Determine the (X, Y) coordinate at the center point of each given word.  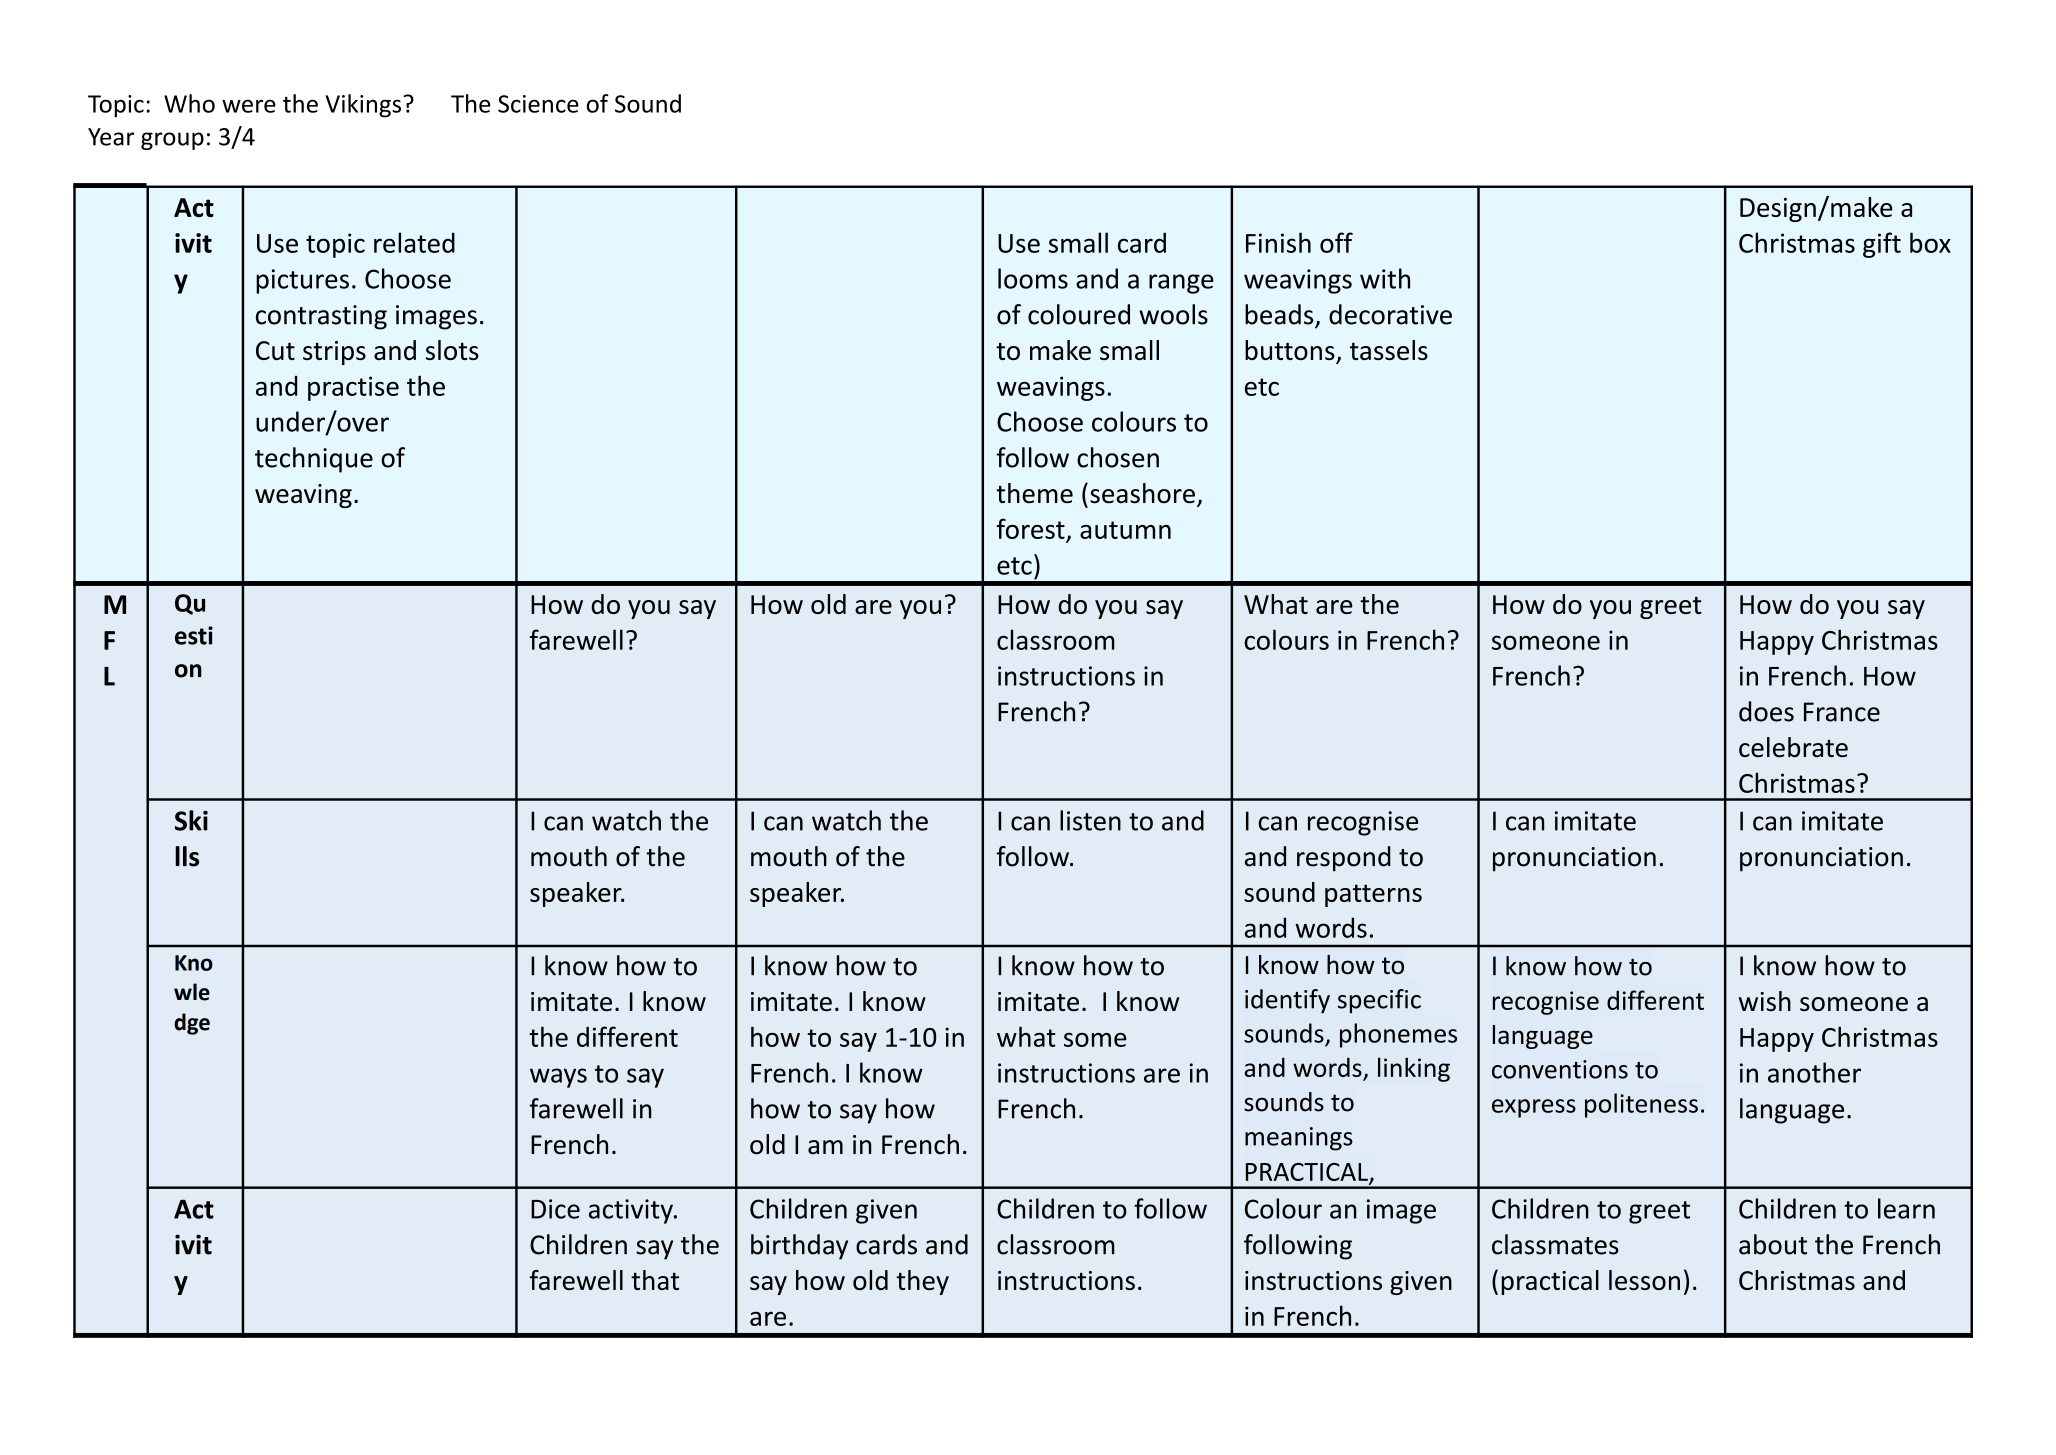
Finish (1278, 242)
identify (1287, 1001)
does (1766, 711)
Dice (555, 1209)
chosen (1118, 457)
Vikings (363, 106)
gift (1882, 245)
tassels (1389, 350)
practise (353, 388)
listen (1090, 820)
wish (1765, 1001)
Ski (191, 820)
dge (192, 1024)
